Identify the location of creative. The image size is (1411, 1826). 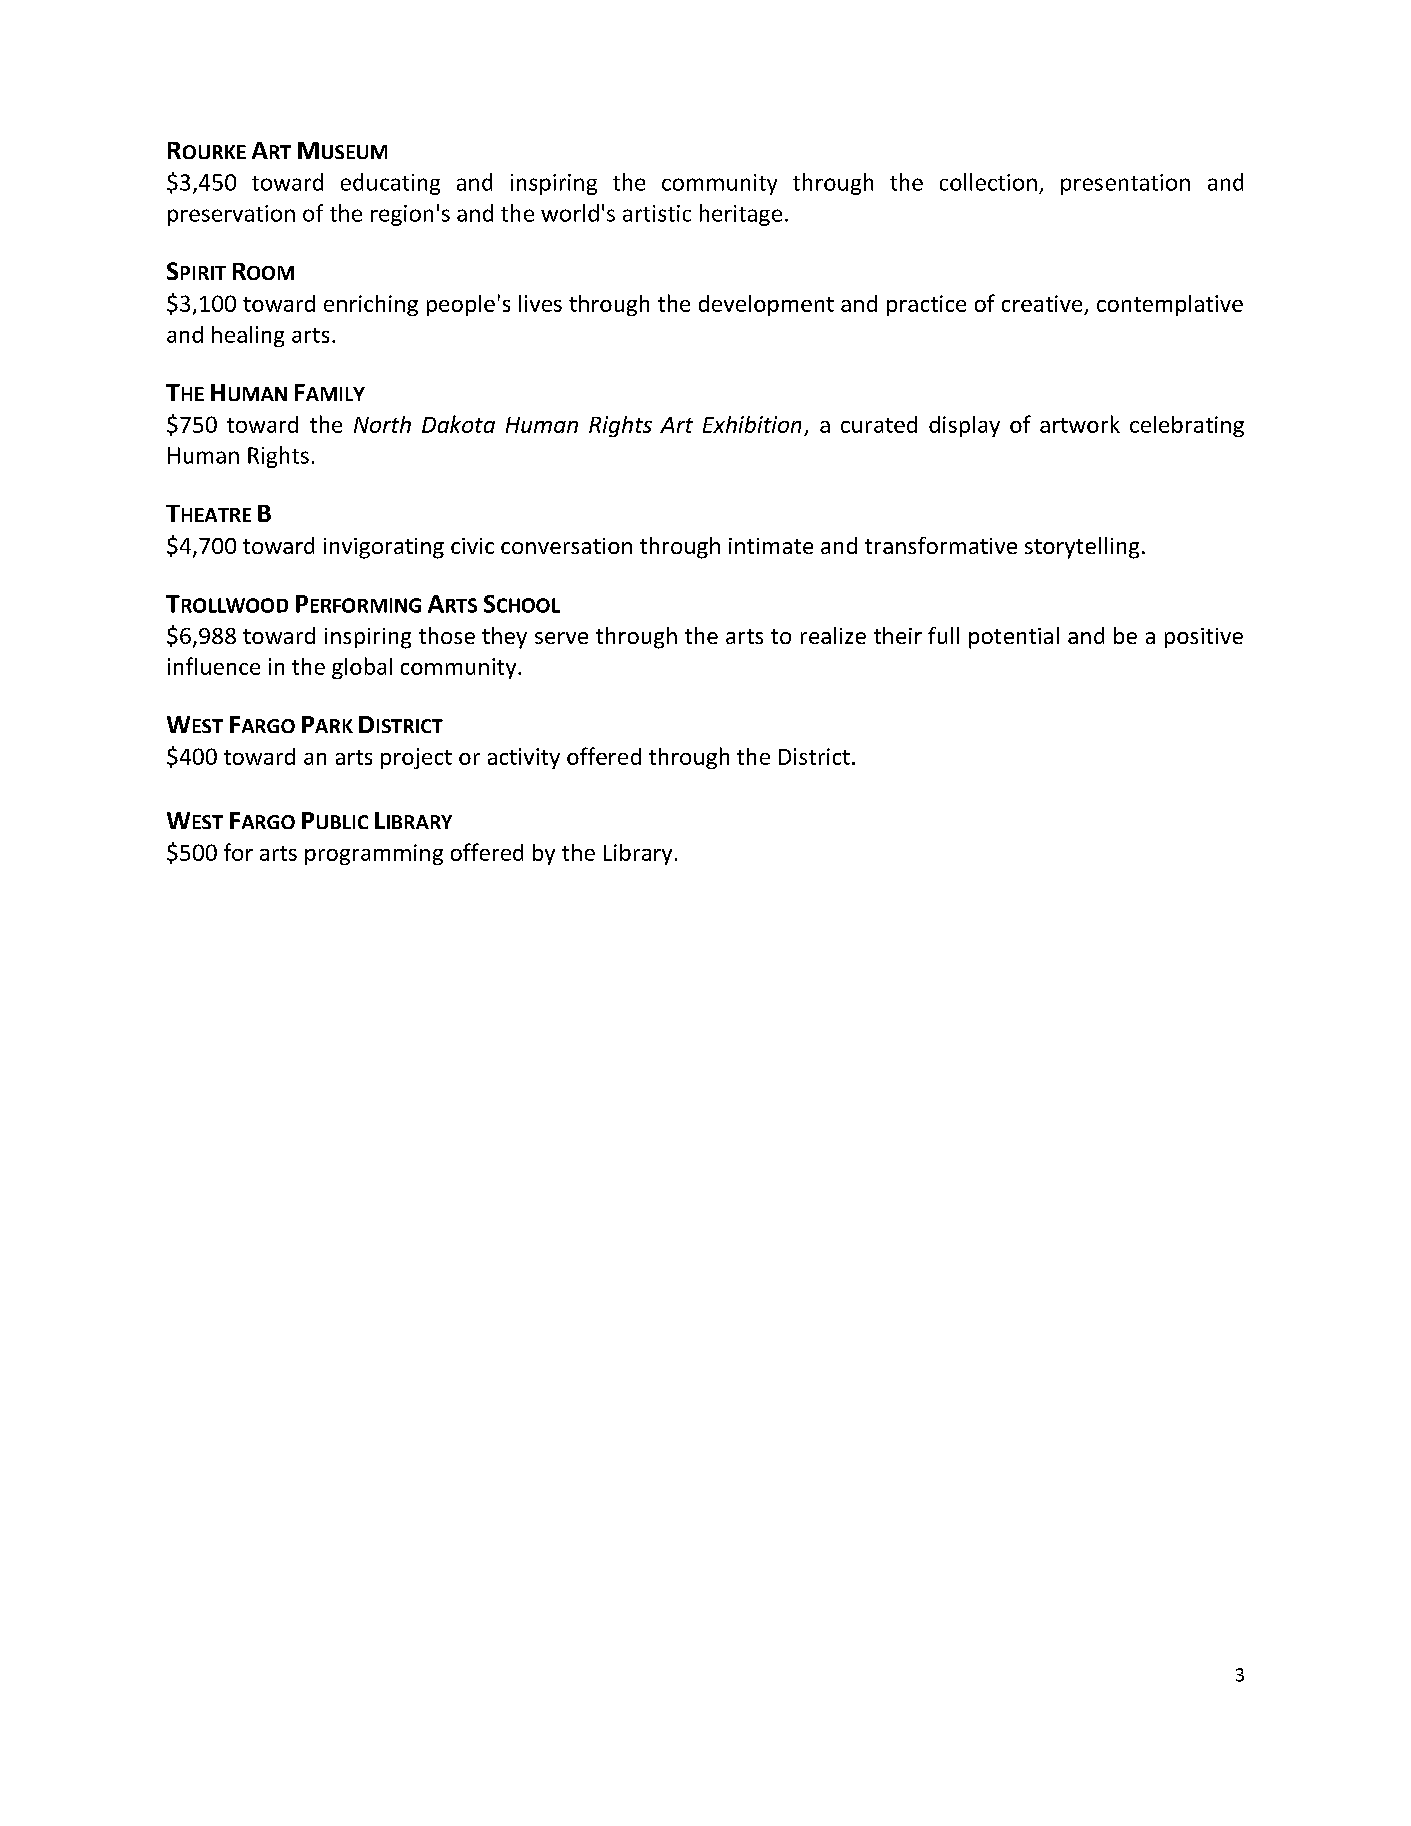
(1042, 303).
